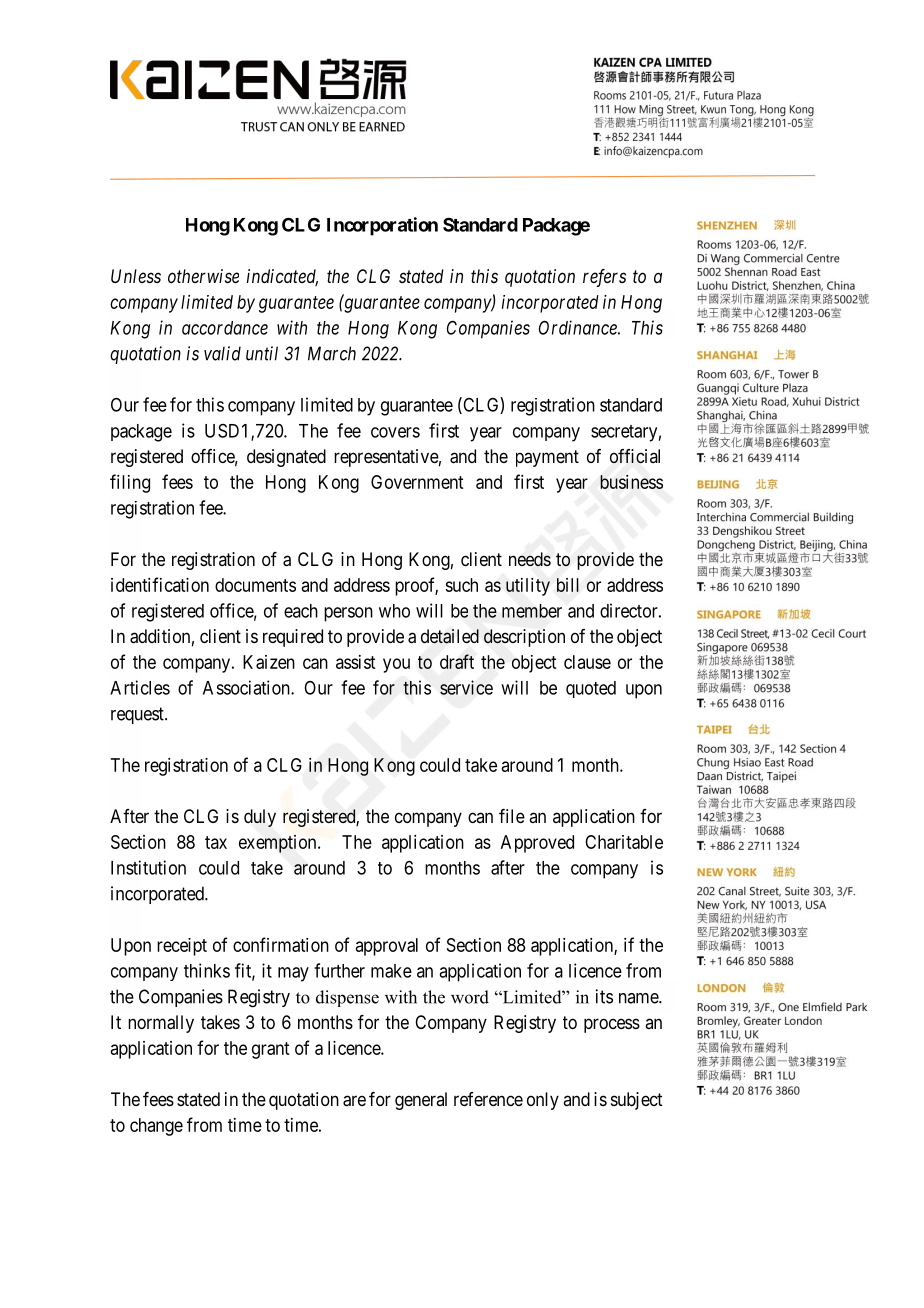 The image size is (924, 1308). What do you see at coordinates (587, 662) in the page?
I see `clause` at bounding box center [587, 662].
